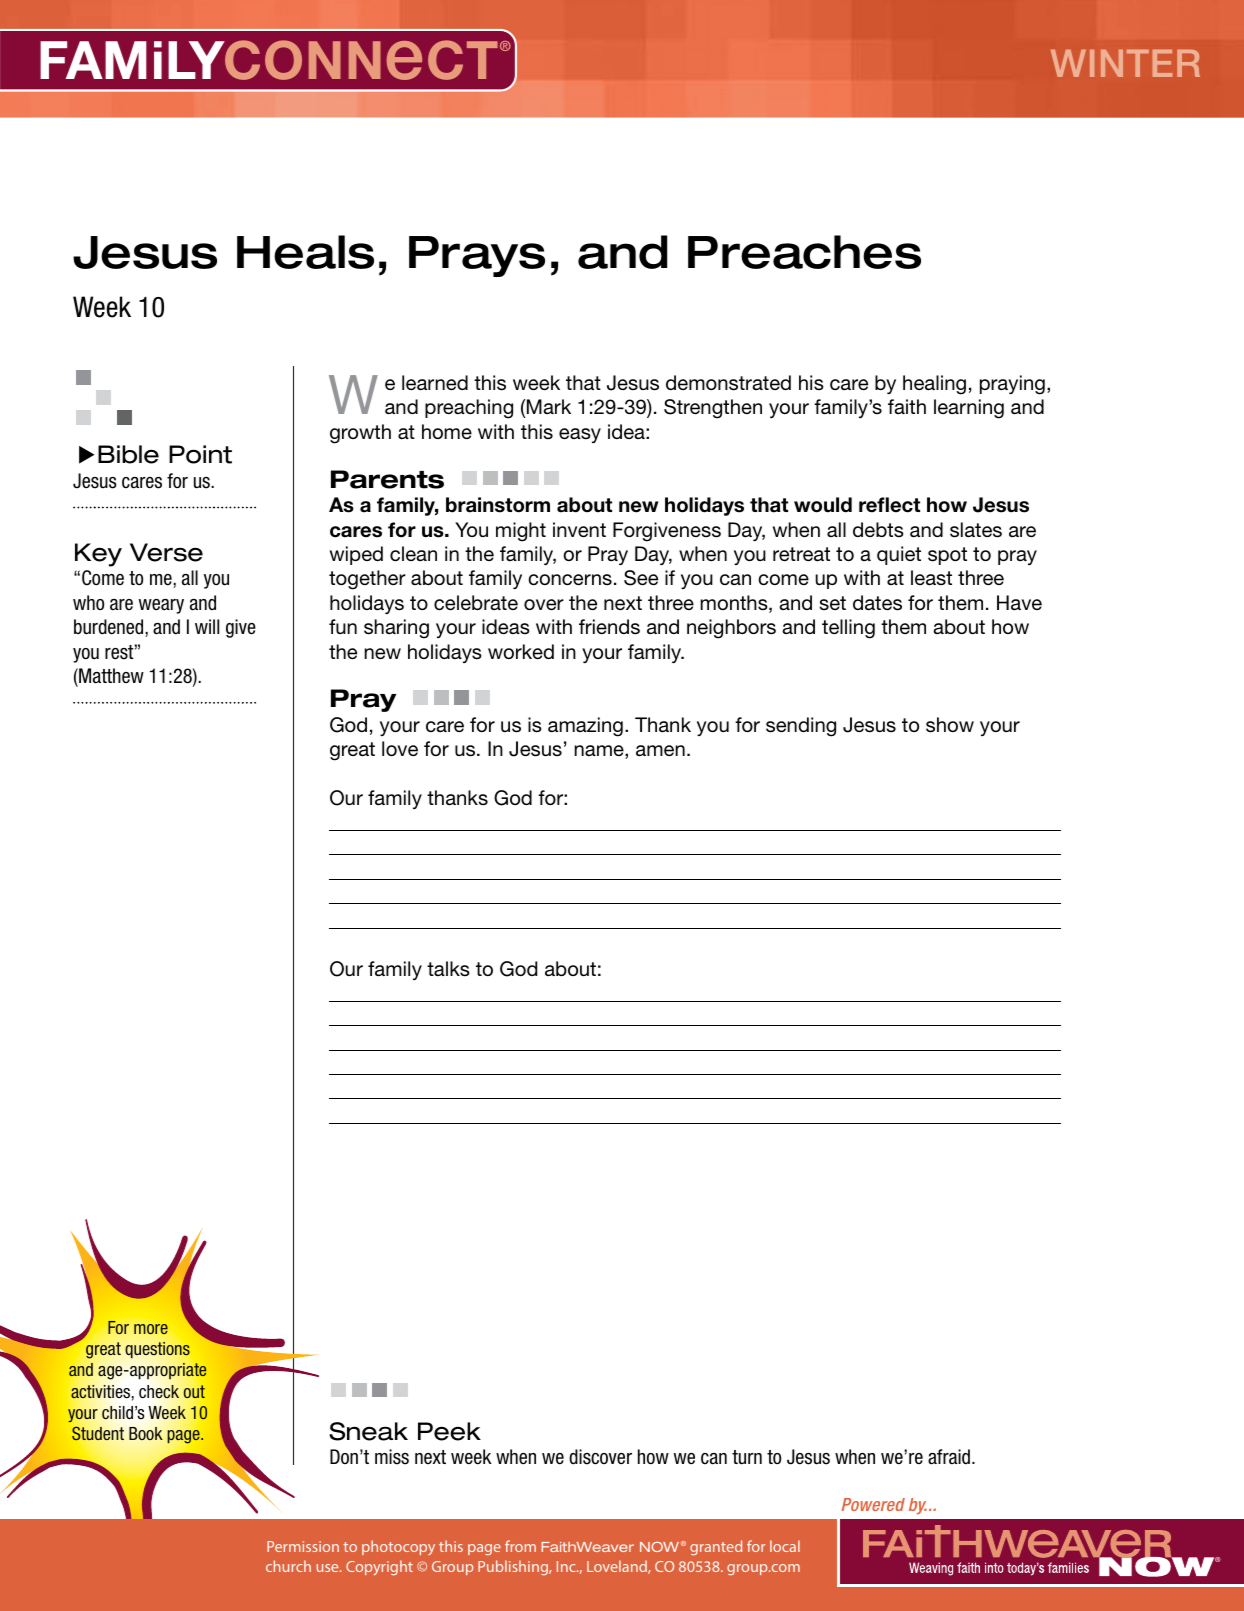 The image size is (1244, 1611). I want to click on Preaches, so click(804, 252).
